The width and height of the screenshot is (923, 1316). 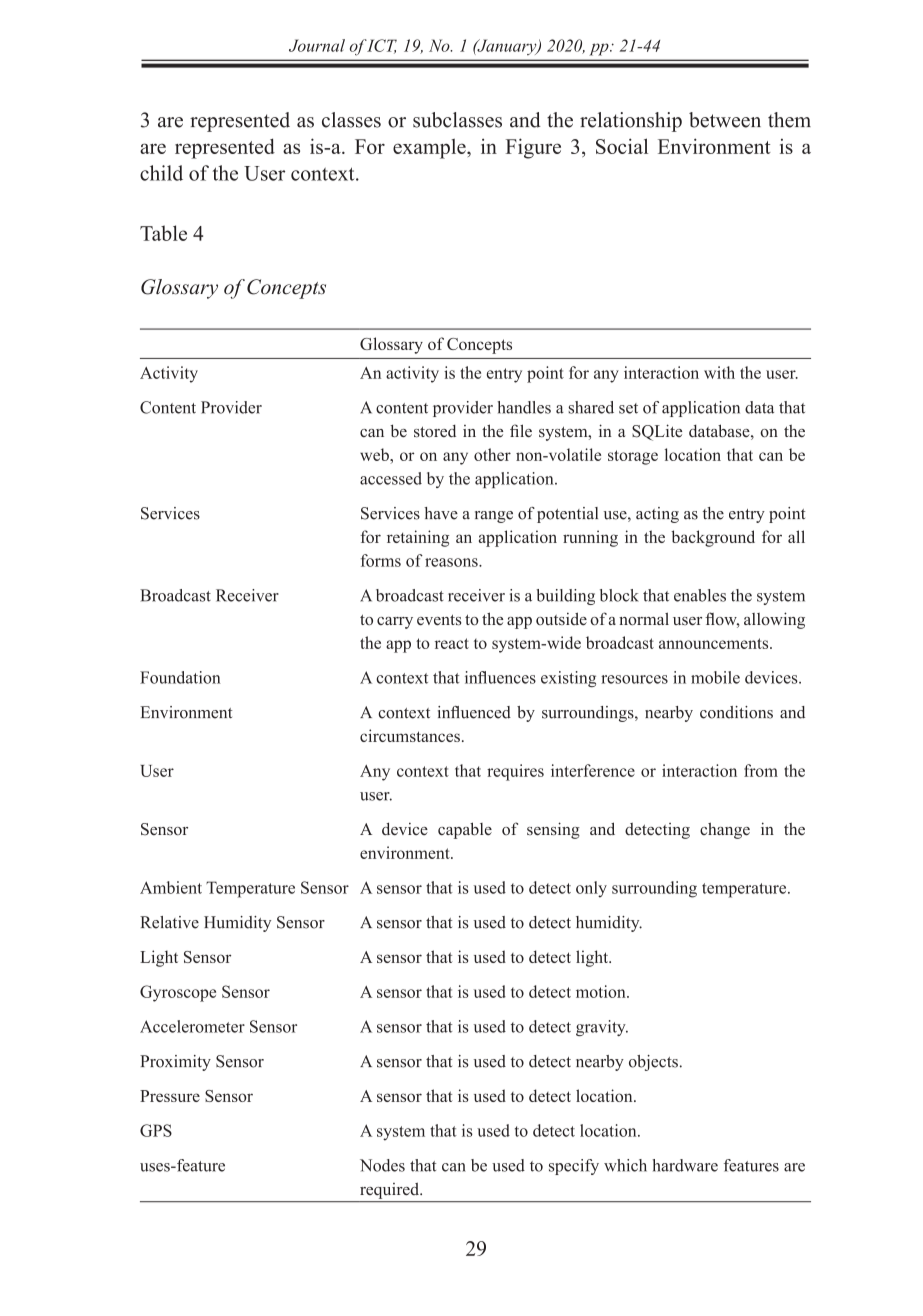 What do you see at coordinates (474, 712) in the screenshot?
I see `influenced` at bounding box center [474, 712].
